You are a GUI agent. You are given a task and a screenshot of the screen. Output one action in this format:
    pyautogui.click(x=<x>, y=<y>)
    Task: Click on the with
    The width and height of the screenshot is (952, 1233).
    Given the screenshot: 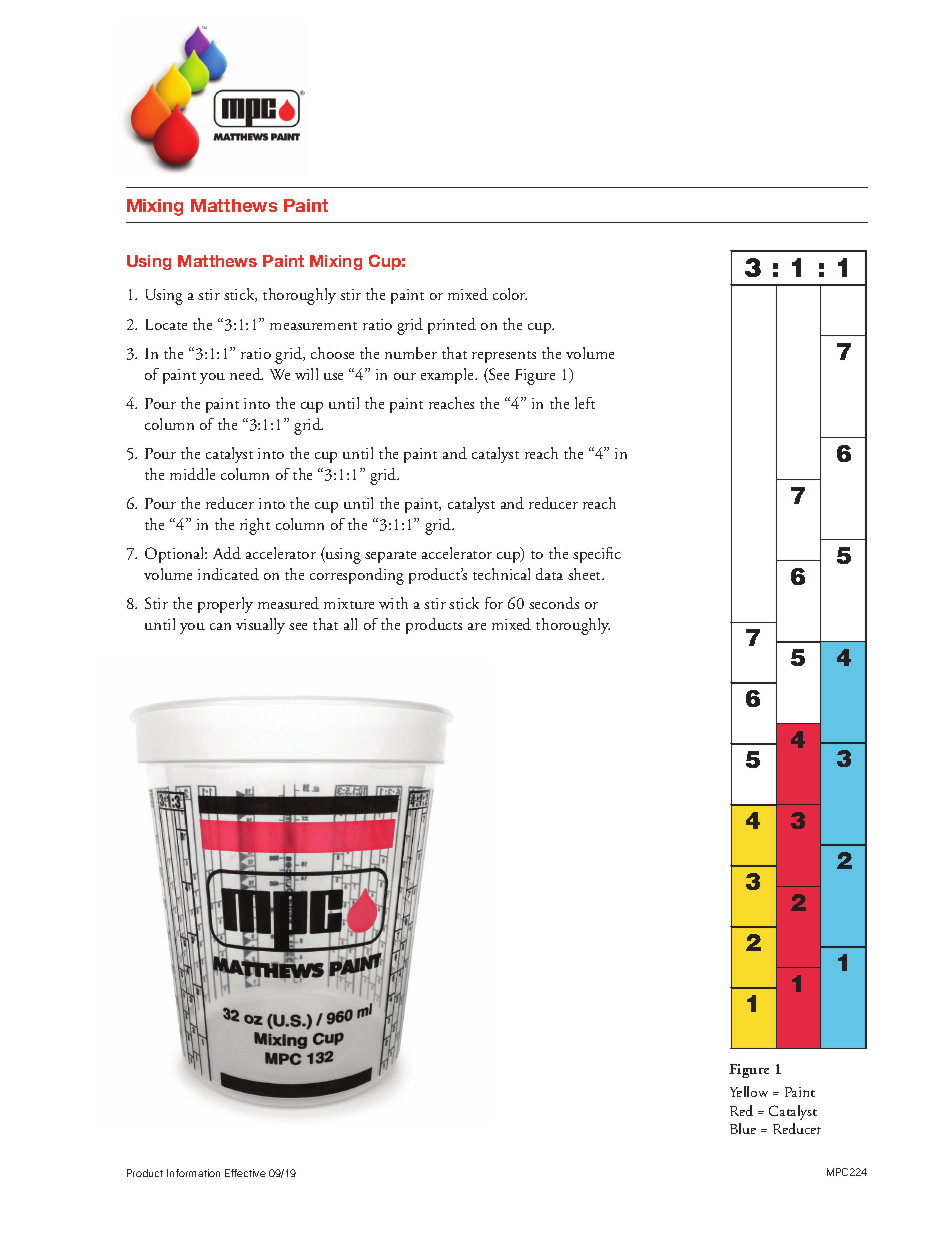 What is the action you would take?
    pyautogui.click(x=393, y=603)
